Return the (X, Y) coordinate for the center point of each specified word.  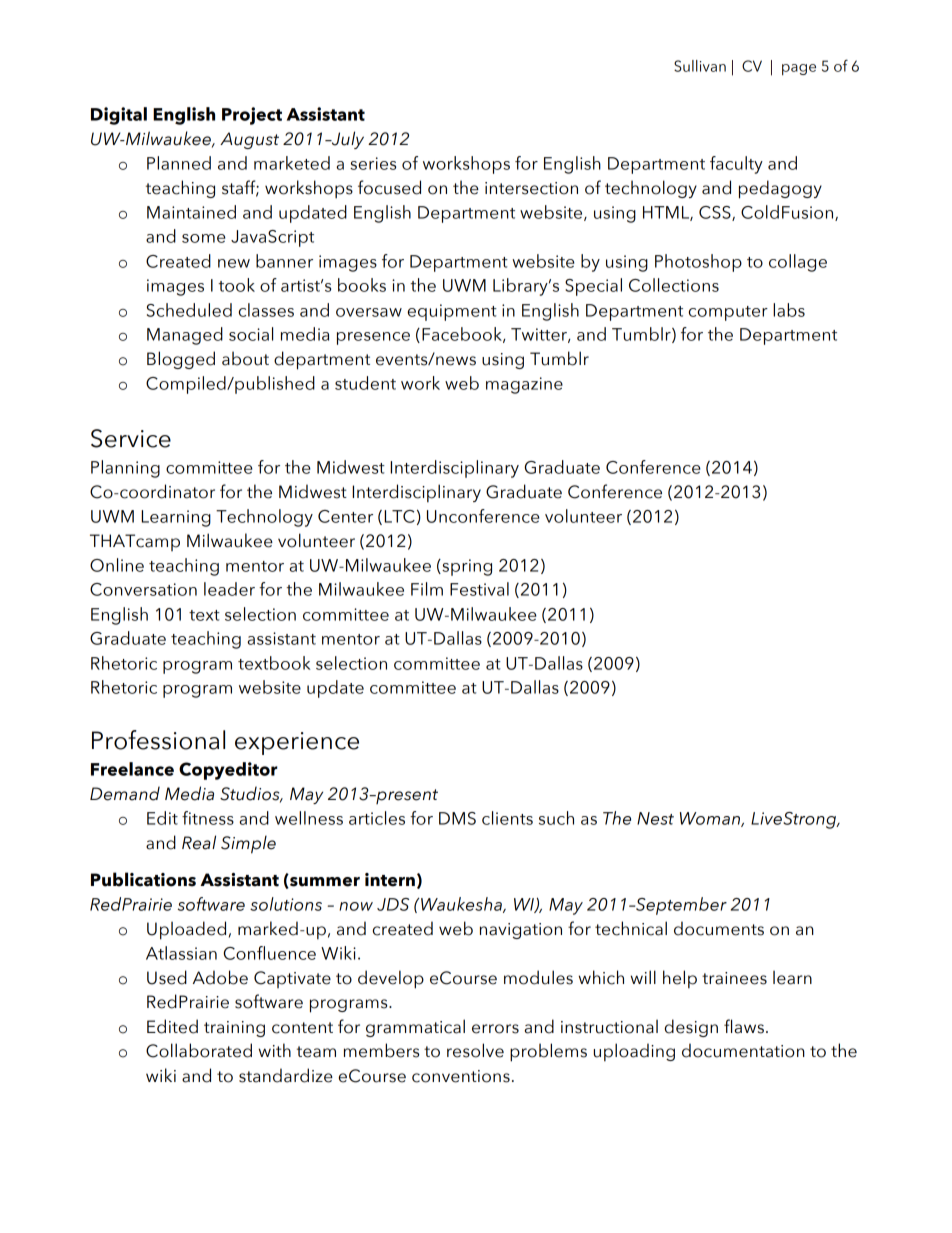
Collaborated (199, 1050)
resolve (475, 1050)
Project (252, 116)
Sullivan (700, 66)
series (373, 163)
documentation (743, 1050)
